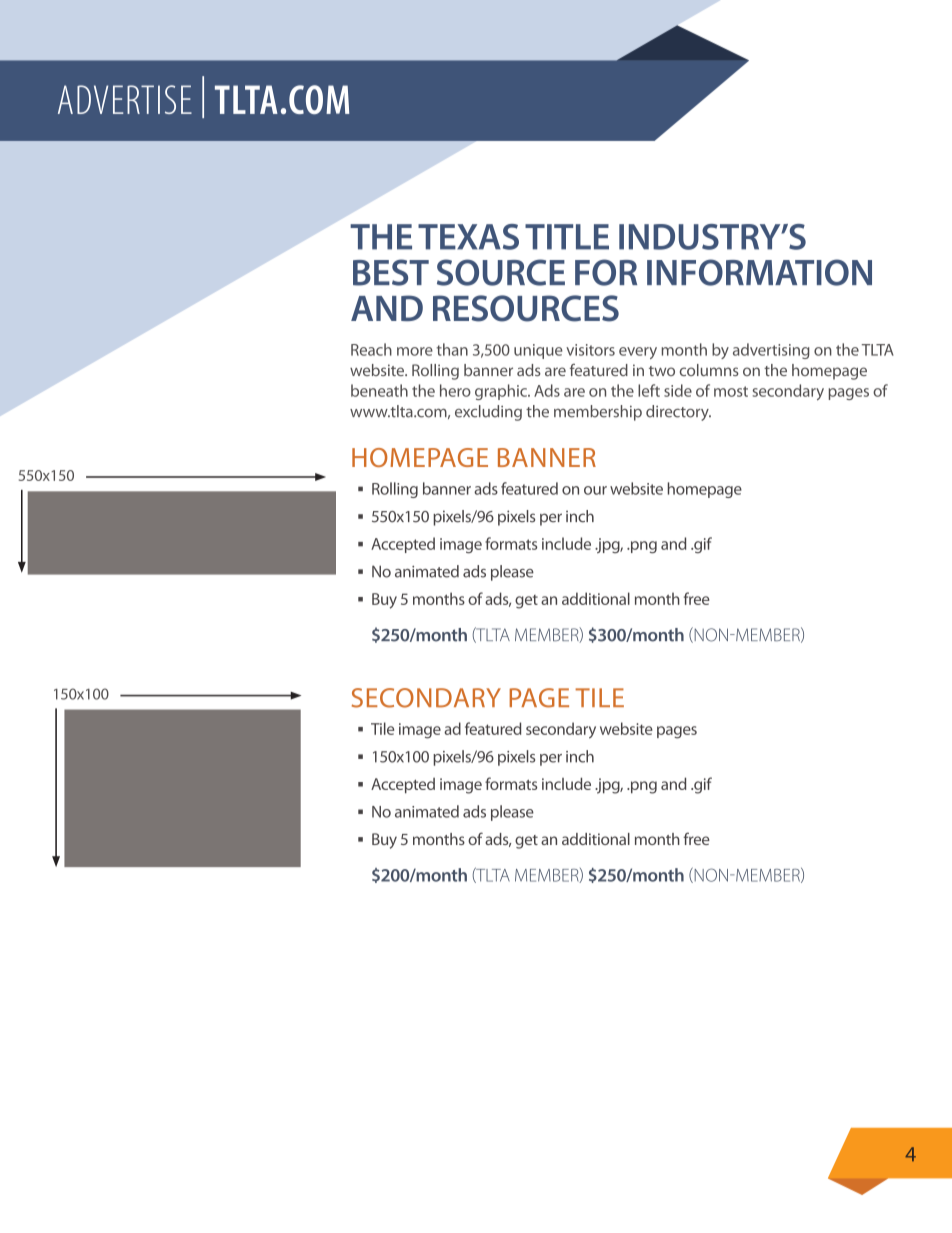  Describe the element at coordinates (379, 390) in the image. I see `beneath` at that location.
